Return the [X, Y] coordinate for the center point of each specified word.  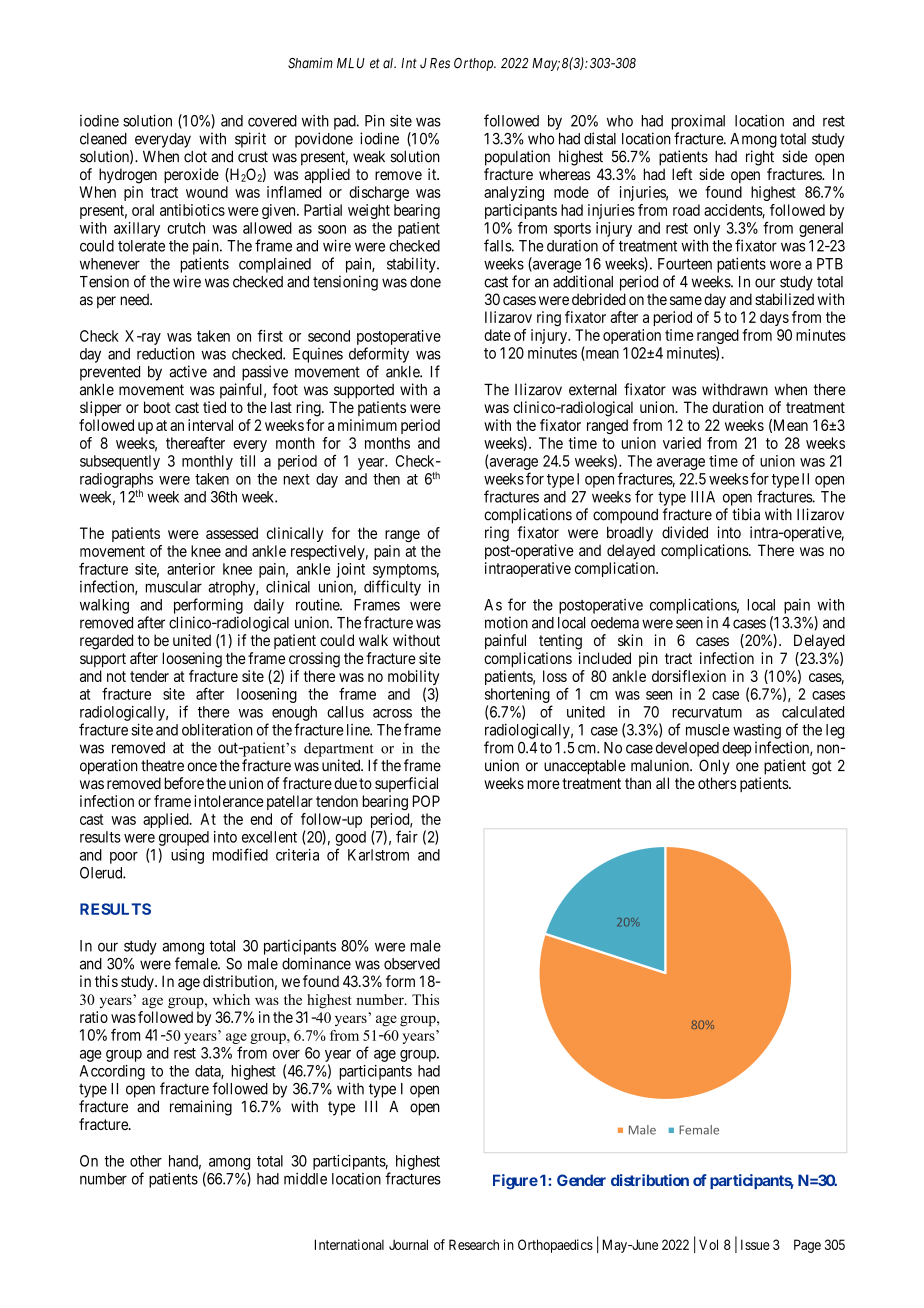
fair [407, 836]
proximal [698, 122]
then [386, 479]
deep [737, 749]
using [187, 856]
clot [195, 157]
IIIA [703, 497]
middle [305, 1178]
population [517, 158]
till [247, 461]
